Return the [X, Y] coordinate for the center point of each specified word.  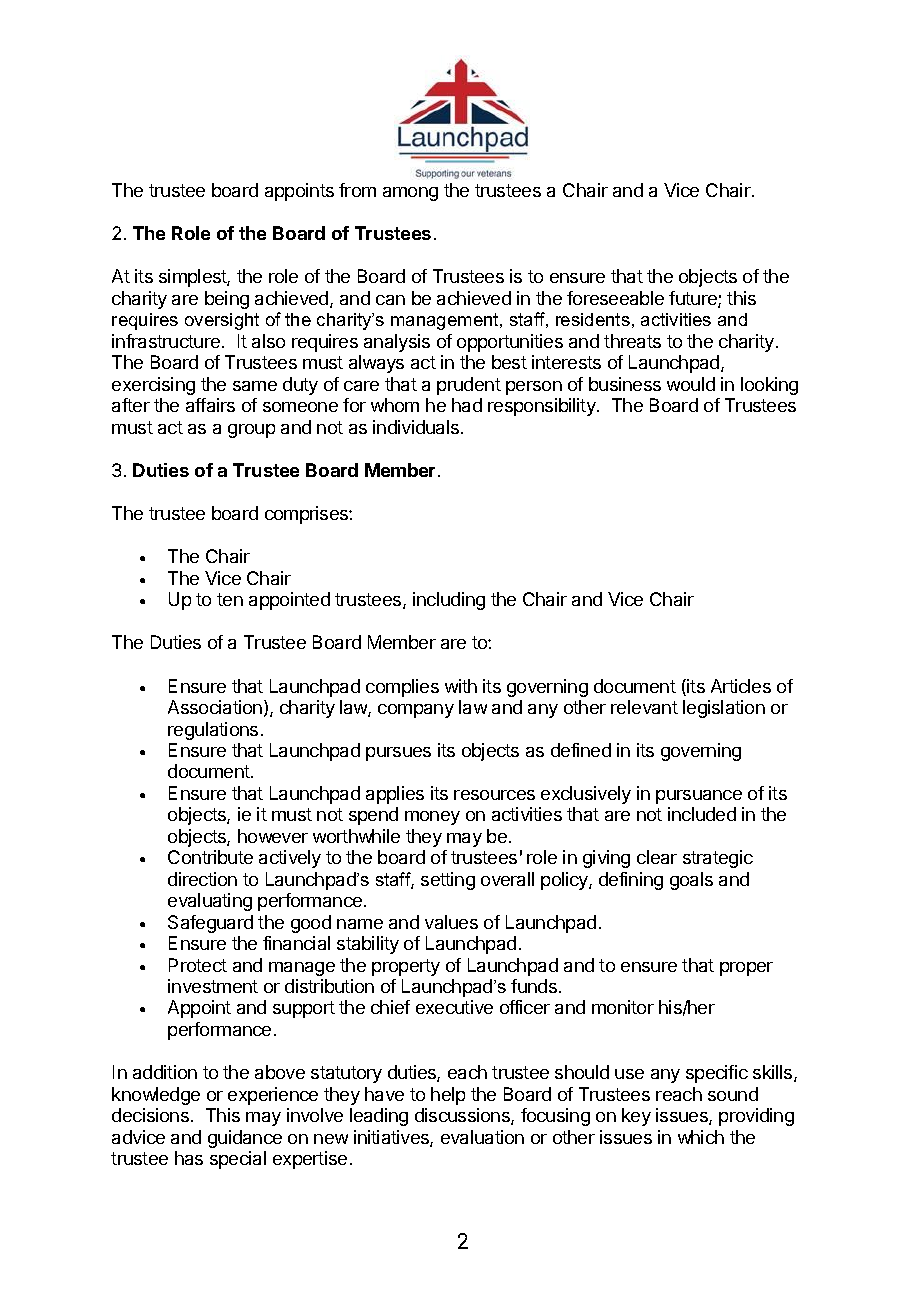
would [691, 384]
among [410, 194]
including [449, 601]
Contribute [210, 857]
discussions [463, 1116]
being [227, 300]
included [702, 814]
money [432, 818]
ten [230, 599]
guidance [245, 1139]
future [694, 299]
